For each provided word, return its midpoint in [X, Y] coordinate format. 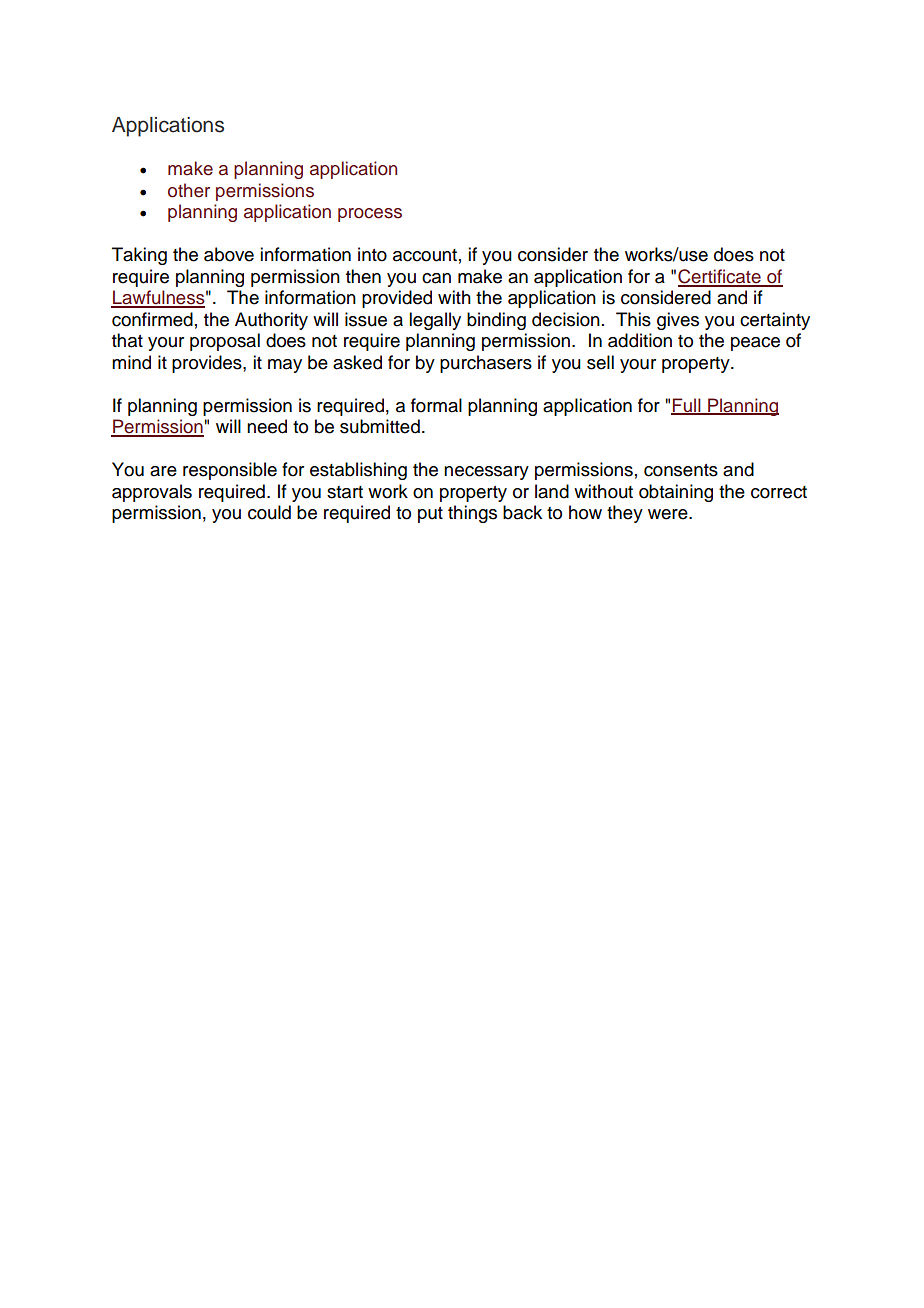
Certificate [720, 277]
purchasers [486, 364]
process [370, 215]
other [189, 190]
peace [755, 344]
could [269, 512]
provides [208, 364]
